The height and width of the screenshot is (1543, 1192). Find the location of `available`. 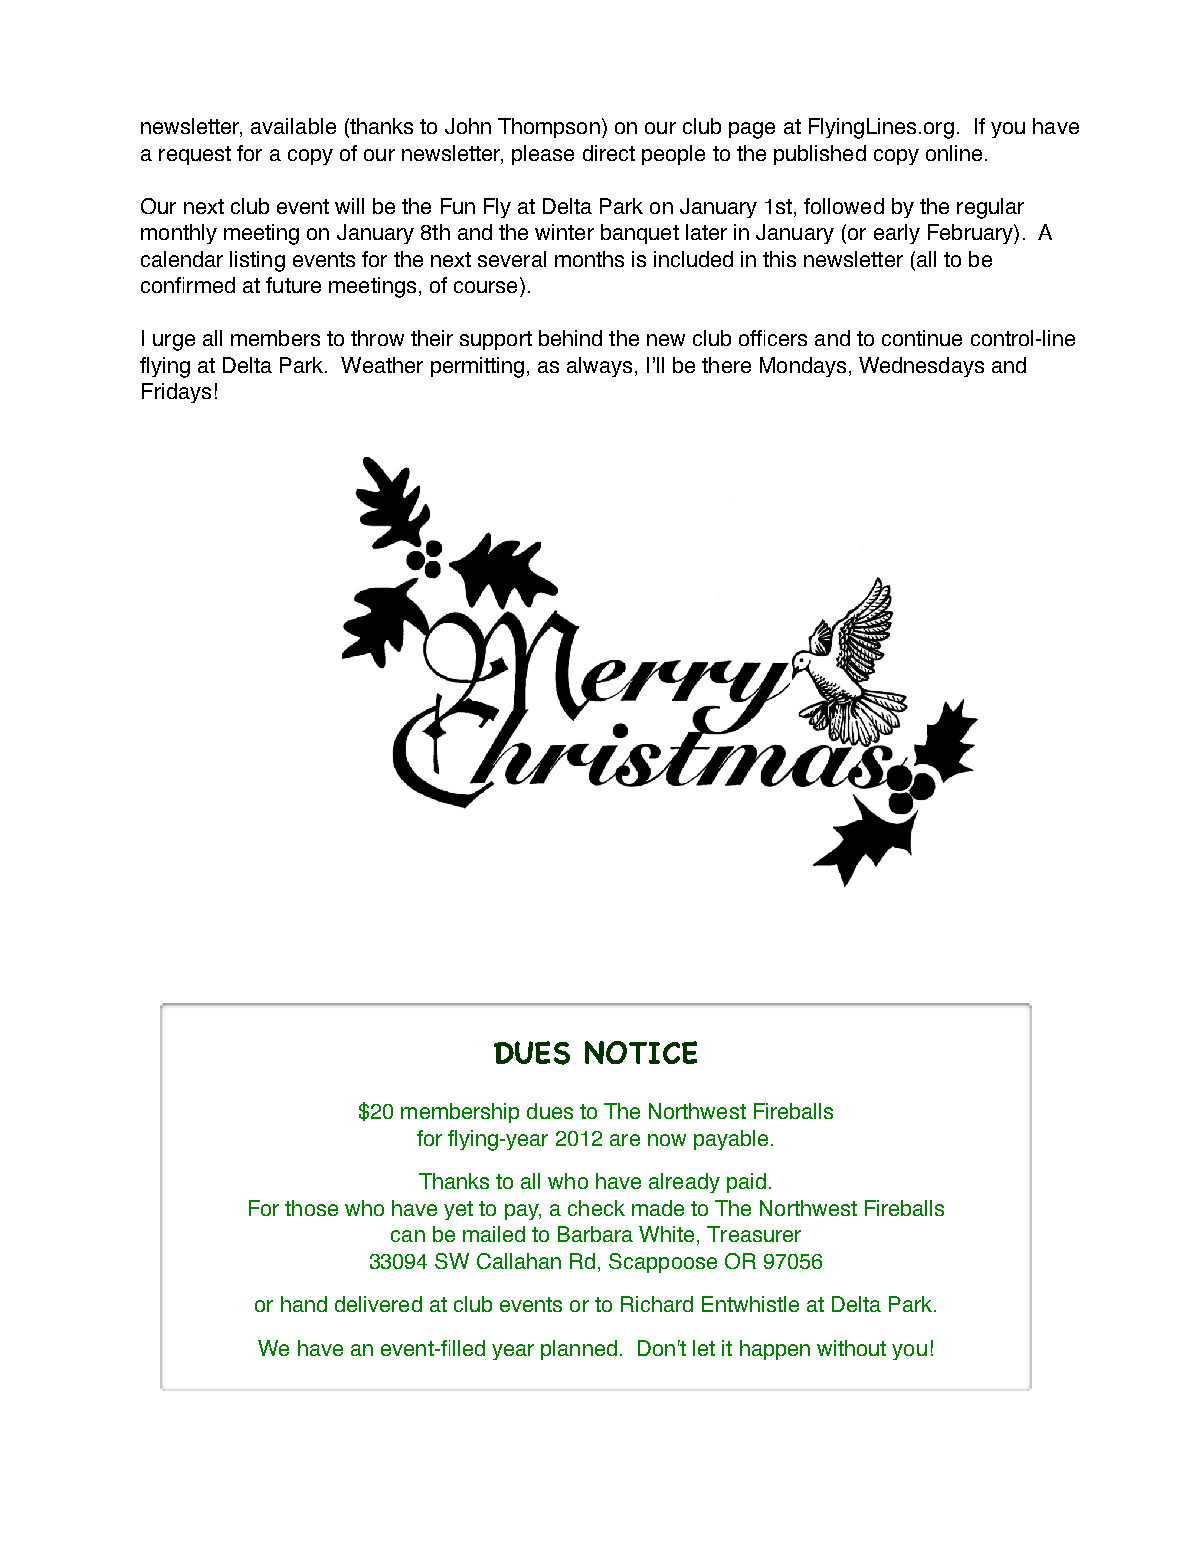

available is located at coordinates (293, 126).
